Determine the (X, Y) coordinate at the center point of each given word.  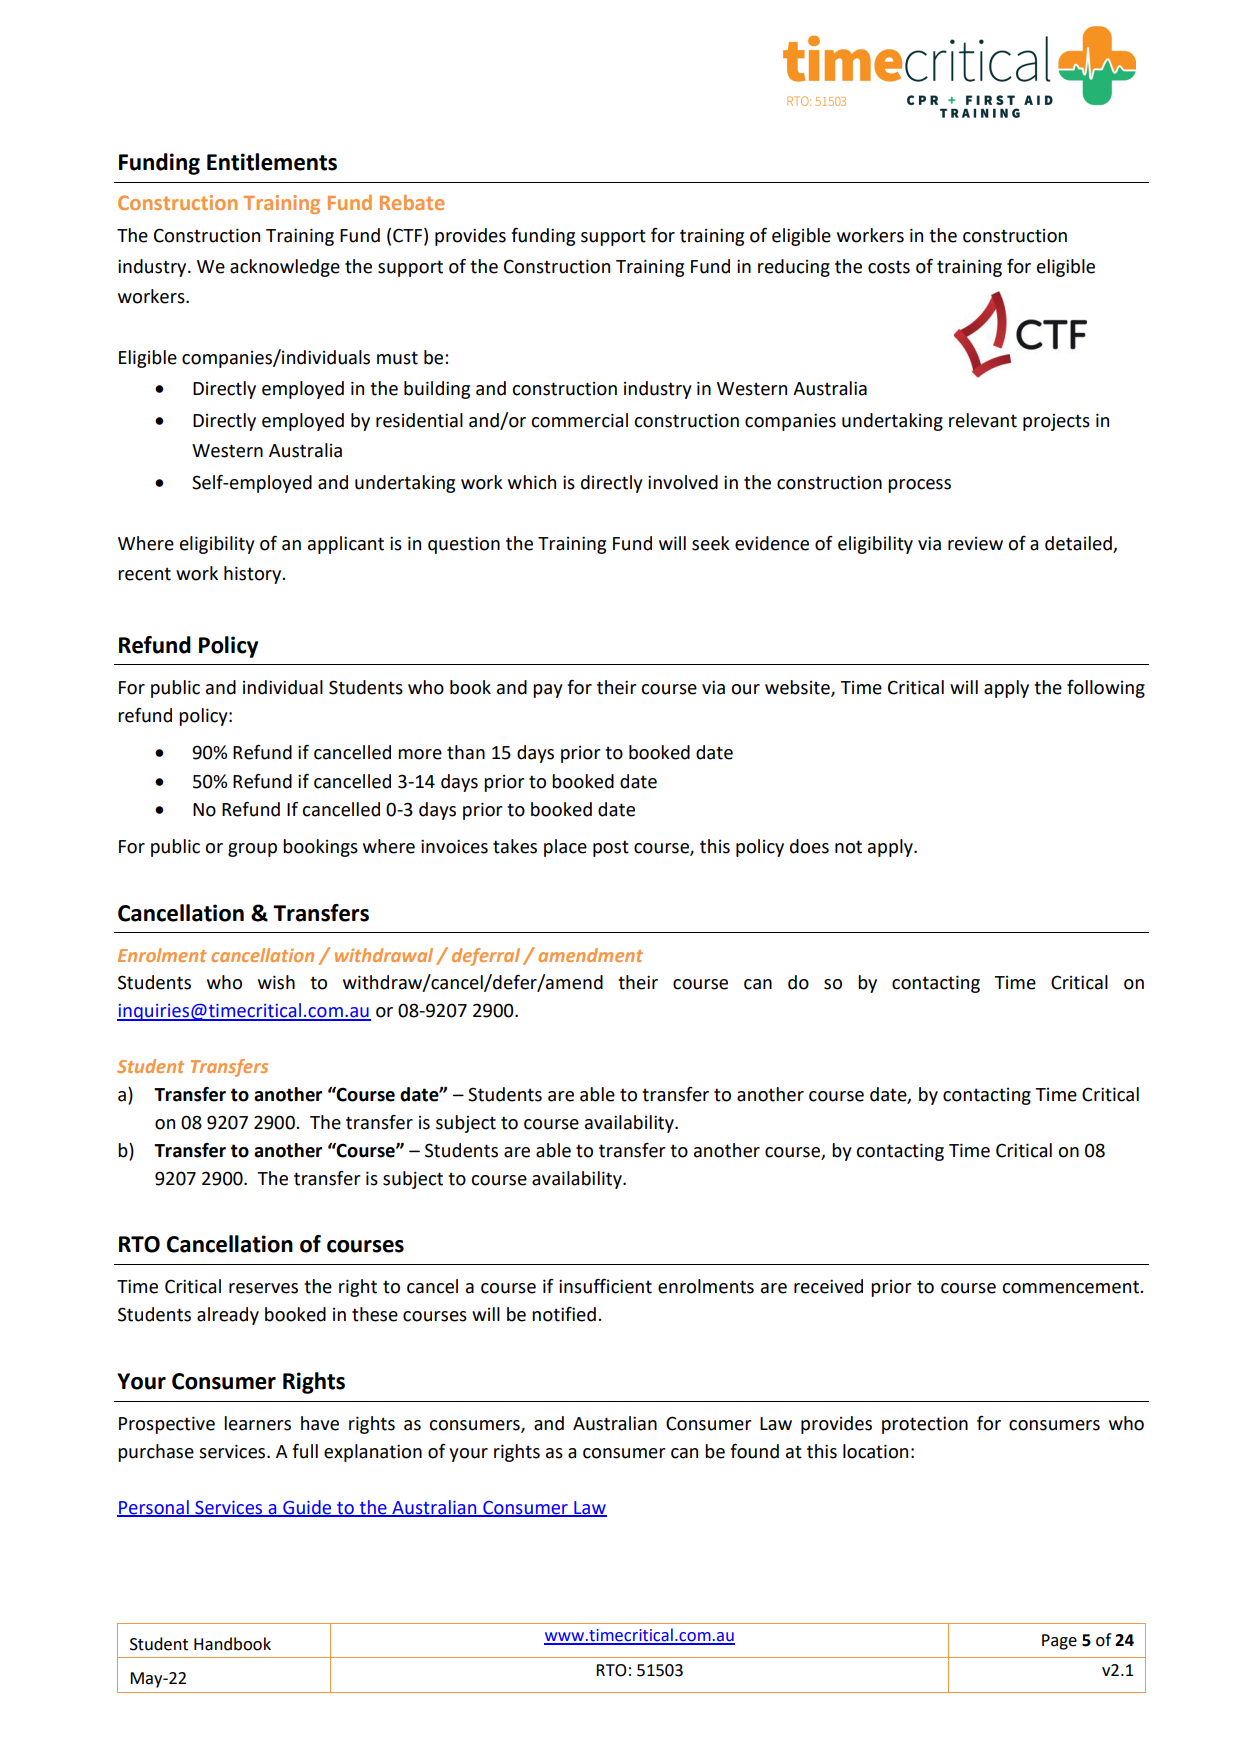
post (611, 848)
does (809, 846)
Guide (307, 1508)
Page (1059, 1642)
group (252, 850)
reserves (263, 1288)
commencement (1071, 1287)
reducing (794, 268)
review (975, 544)
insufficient (605, 1286)
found (754, 1451)
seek (711, 543)
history (254, 575)
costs (889, 267)
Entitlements (272, 162)
